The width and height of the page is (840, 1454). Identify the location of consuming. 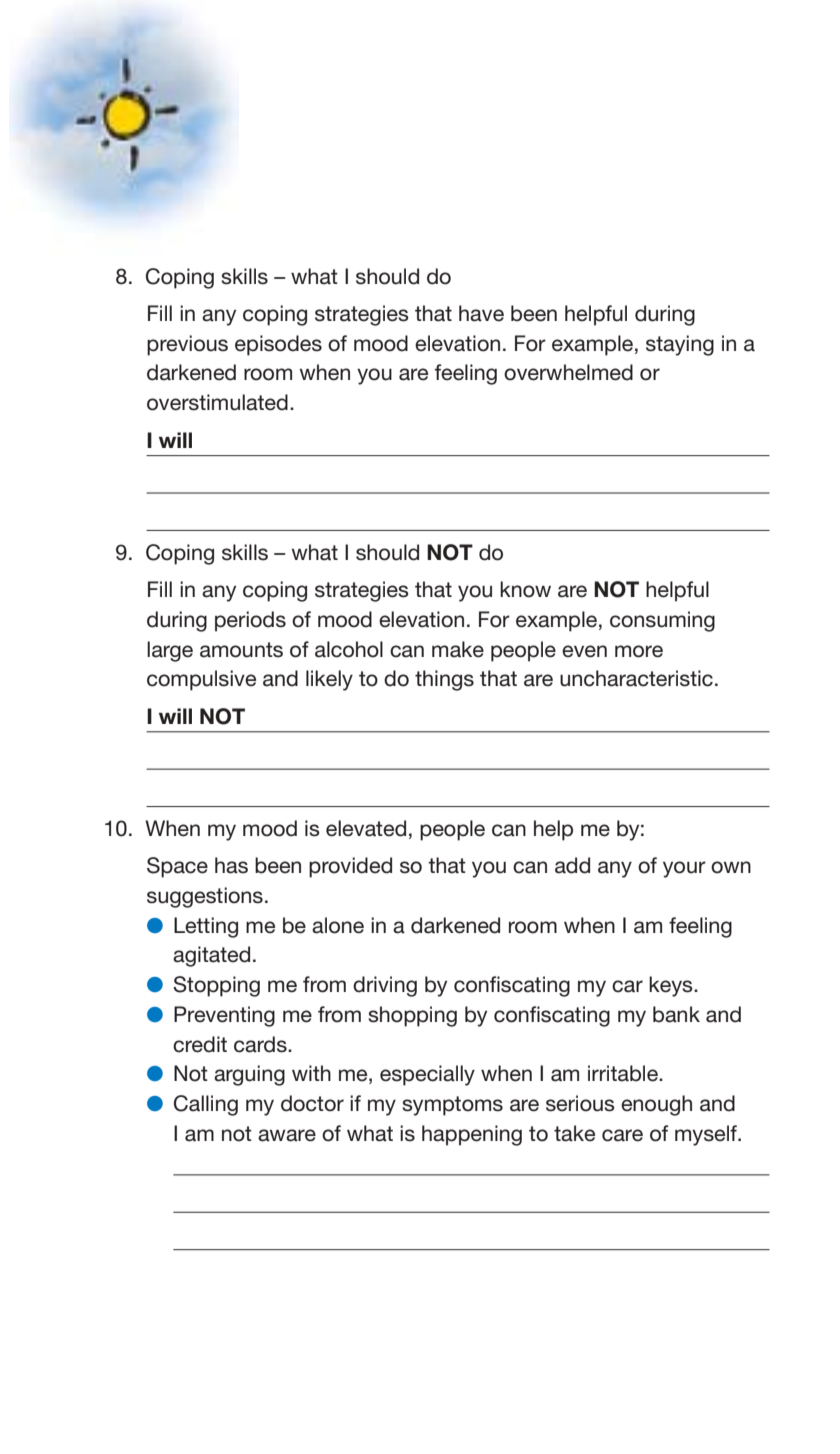
(662, 621).
